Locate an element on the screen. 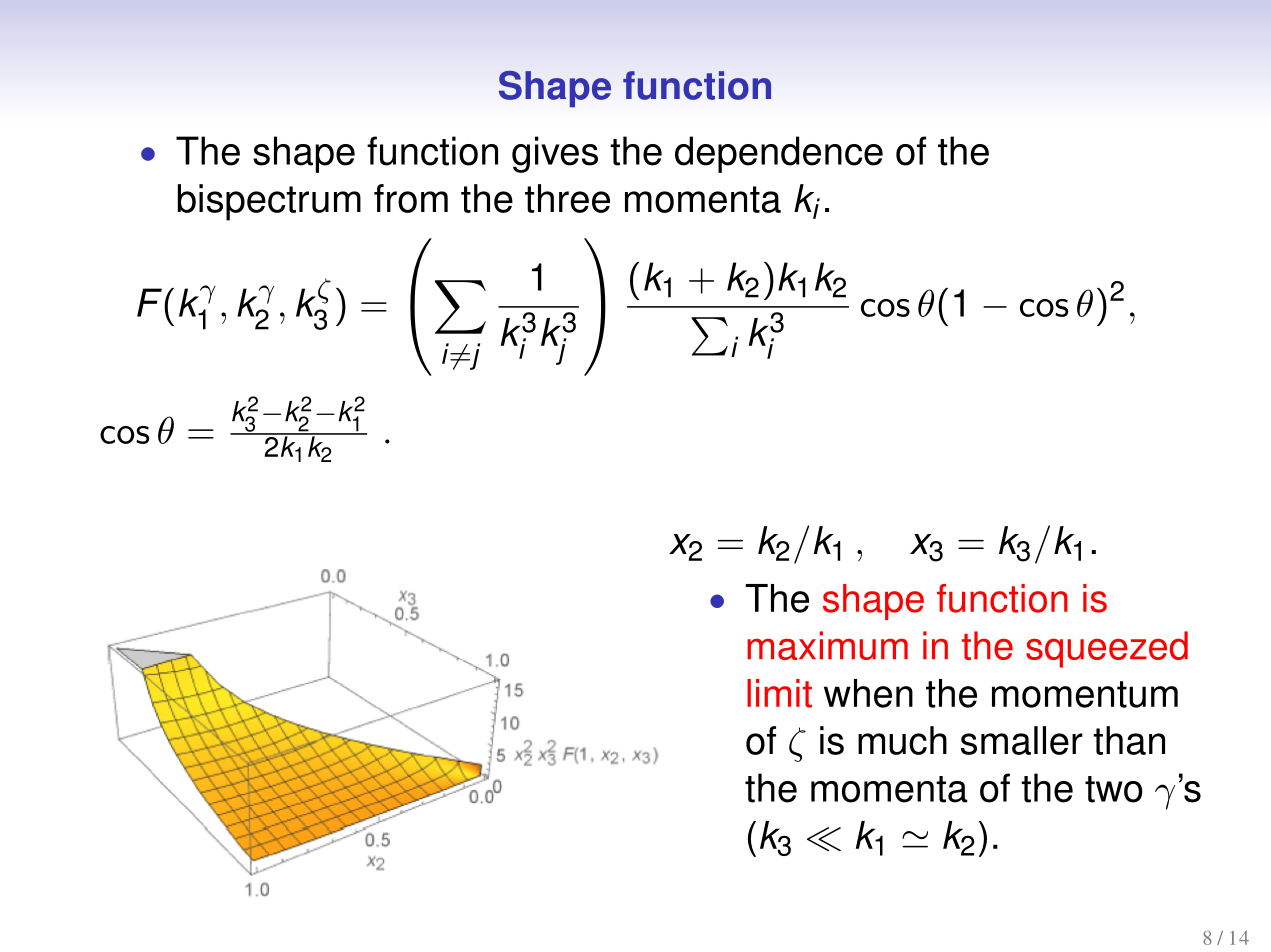  three is located at coordinates (567, 198).
